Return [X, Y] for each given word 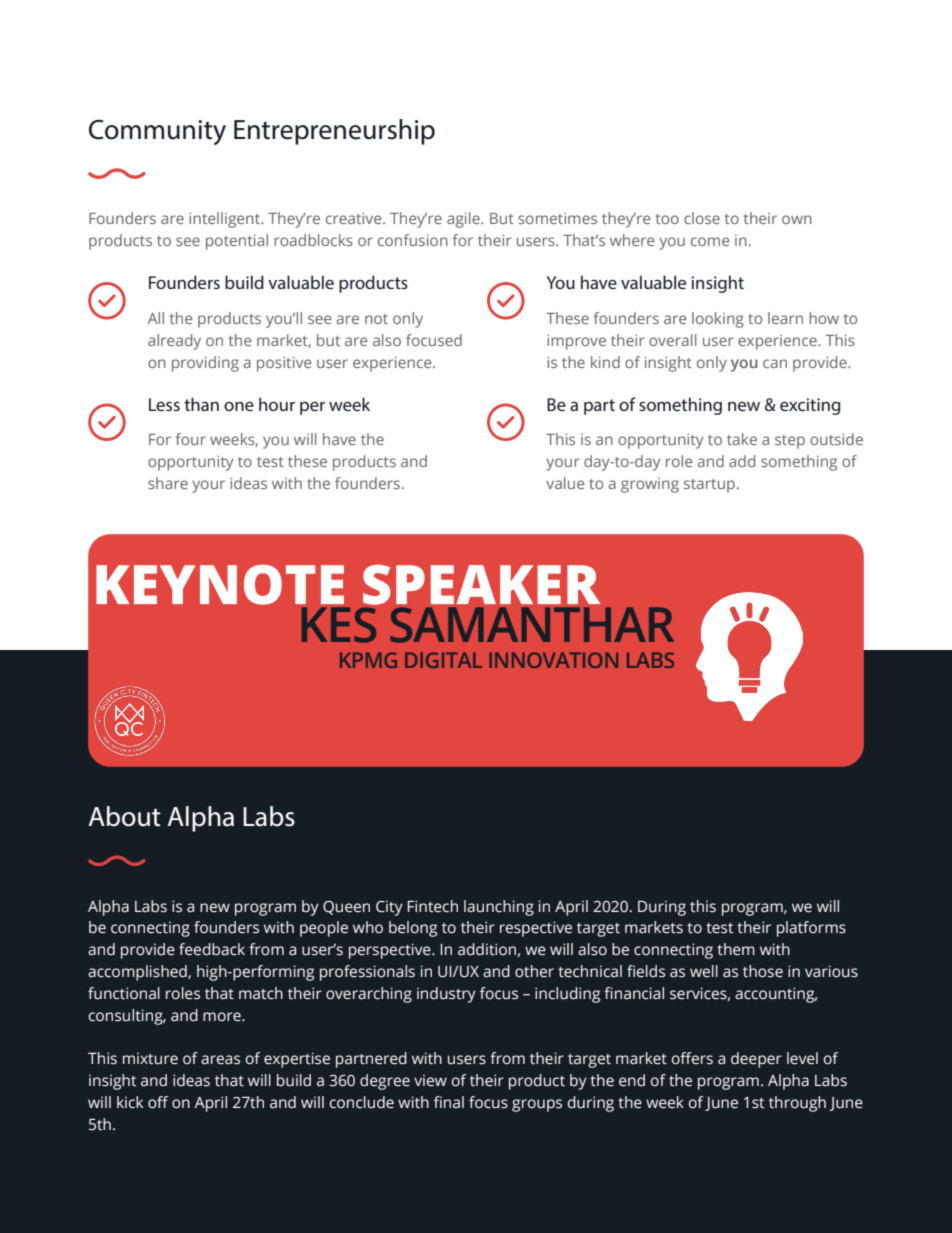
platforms [811, 929]
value [565, 483]
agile [464, 220]
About [124, 816]
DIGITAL [443, 660]
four [190, 439]
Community [157, 132]
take [742, 439]
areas [220, 1060]
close [702, 218]
